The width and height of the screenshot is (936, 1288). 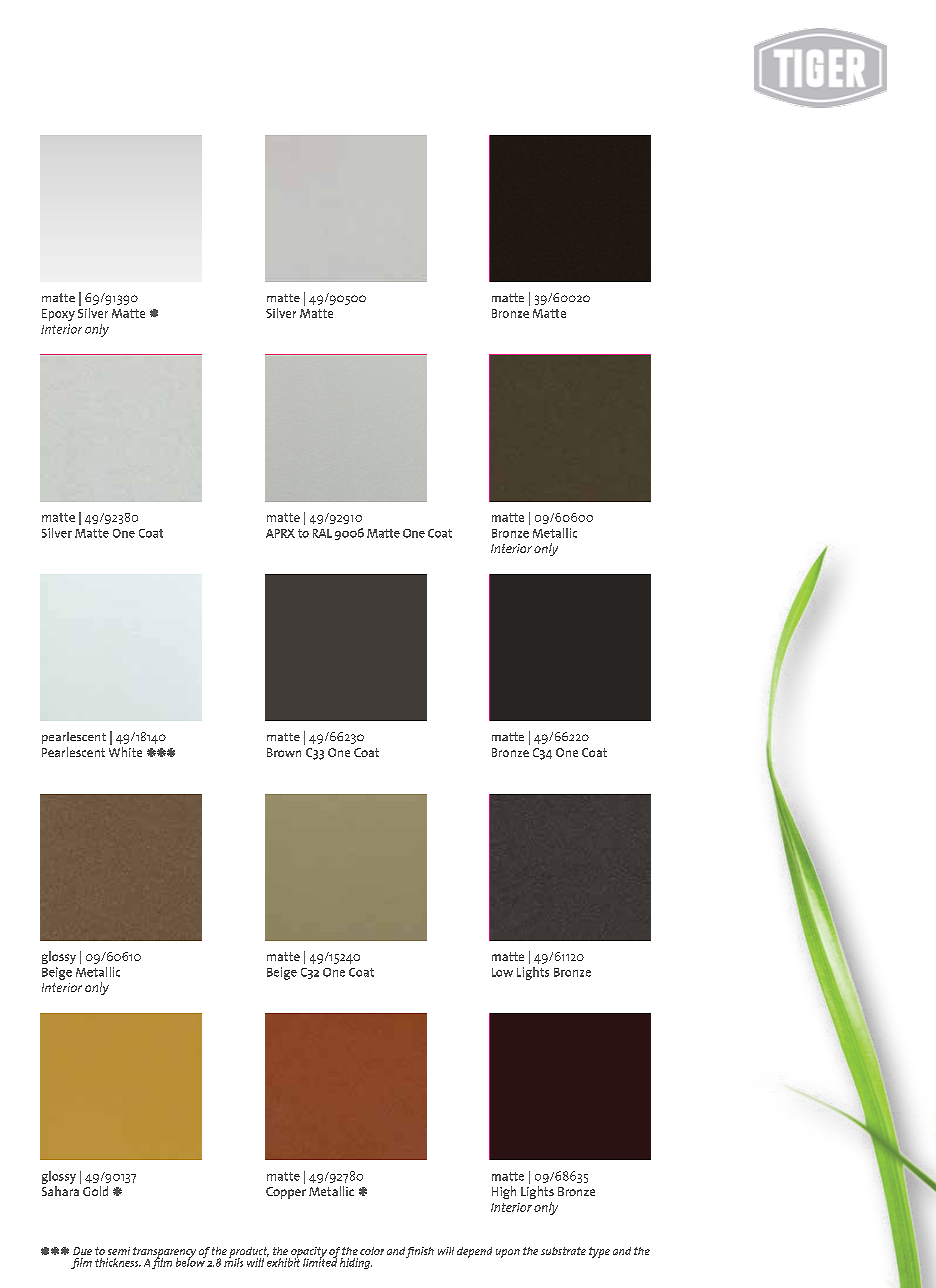 I want to click on Epoxy, so click(x=58, y=315).
